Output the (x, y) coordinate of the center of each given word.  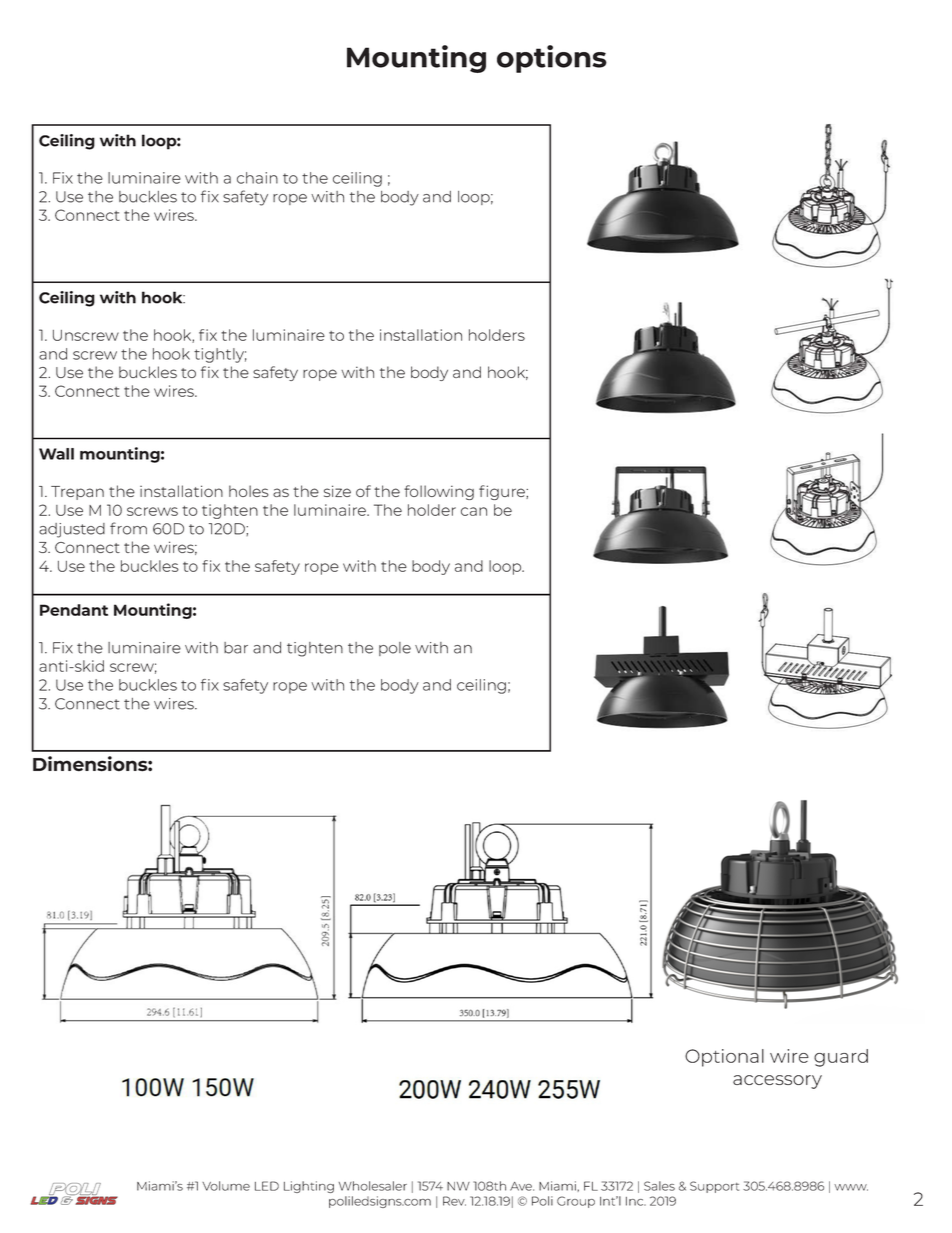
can (474, 511)
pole (395, 649)
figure (503, 492)
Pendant (74, 610)
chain (257, 178)
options (552, 59)
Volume (226, 1186)
